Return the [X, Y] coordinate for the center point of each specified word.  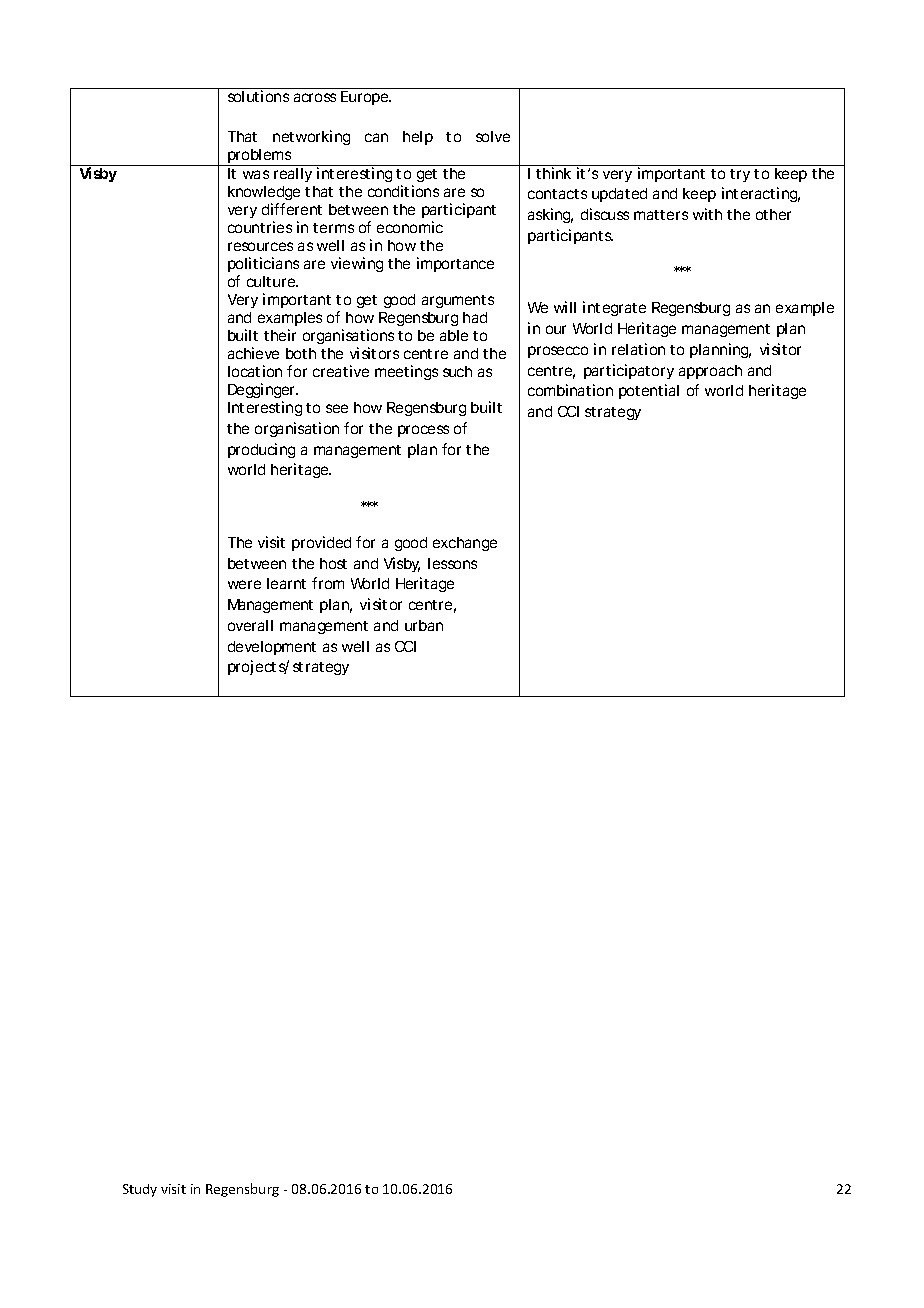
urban [424, 625]
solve [493, 136]
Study [140, 1190]
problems [260, 157]
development [272, 648]
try [740, 175]
